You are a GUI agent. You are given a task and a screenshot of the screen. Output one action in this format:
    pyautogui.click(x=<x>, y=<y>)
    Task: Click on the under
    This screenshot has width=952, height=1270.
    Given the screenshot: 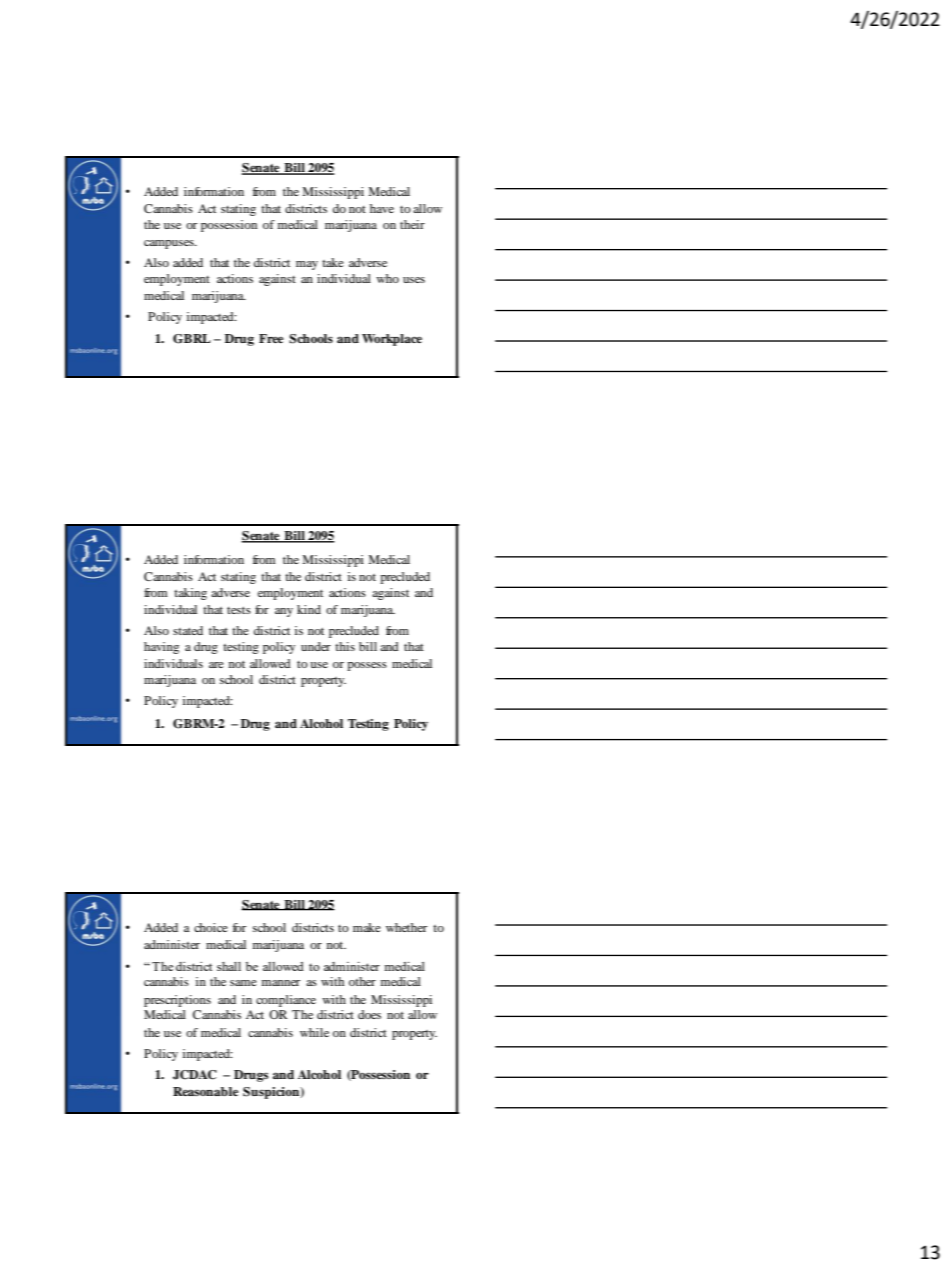 What is the action you would take?
    pyautogui.click(x=316, y=646)
